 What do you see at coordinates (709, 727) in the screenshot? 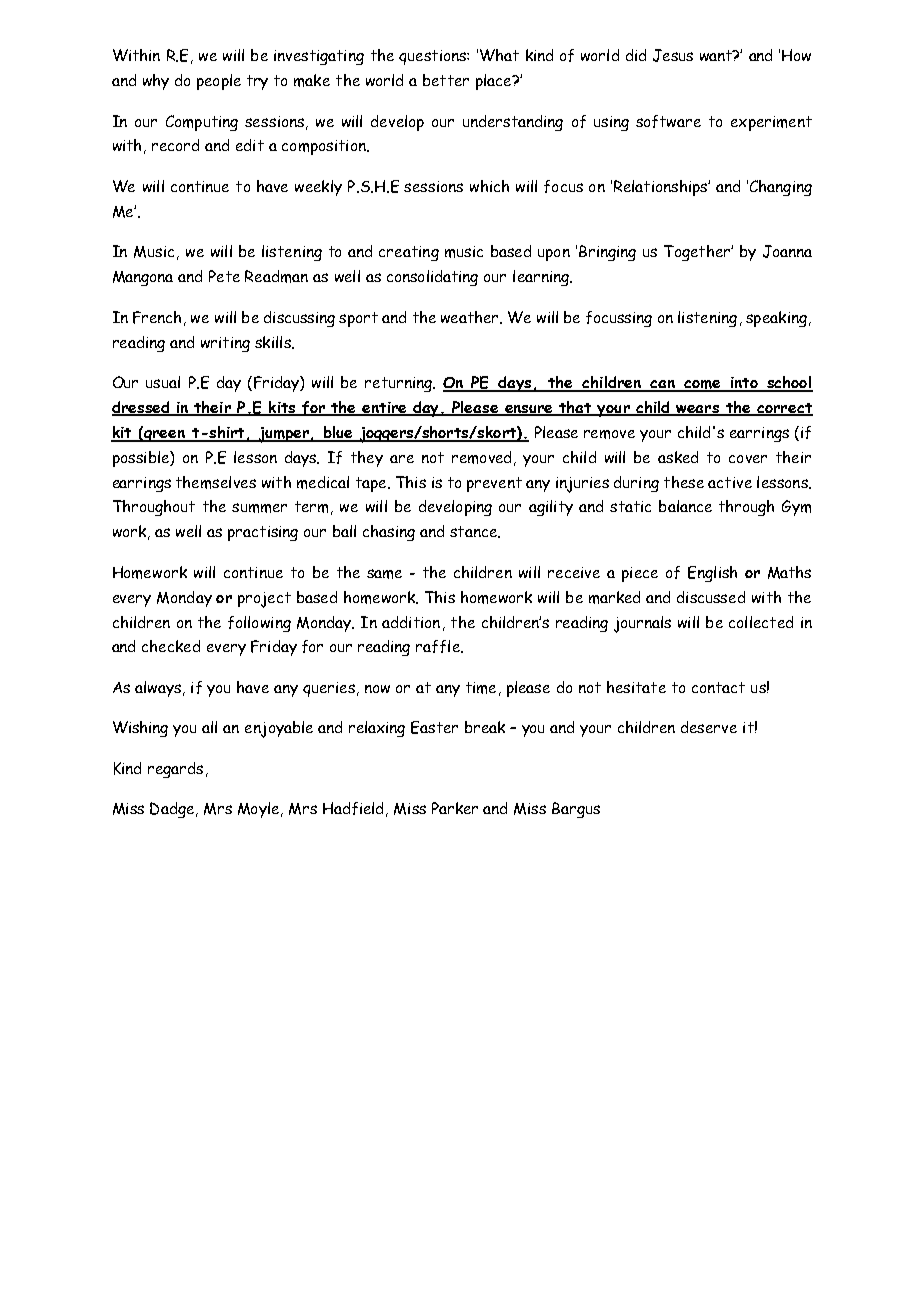
I see `deserve` at bounding box center [709, 727].
